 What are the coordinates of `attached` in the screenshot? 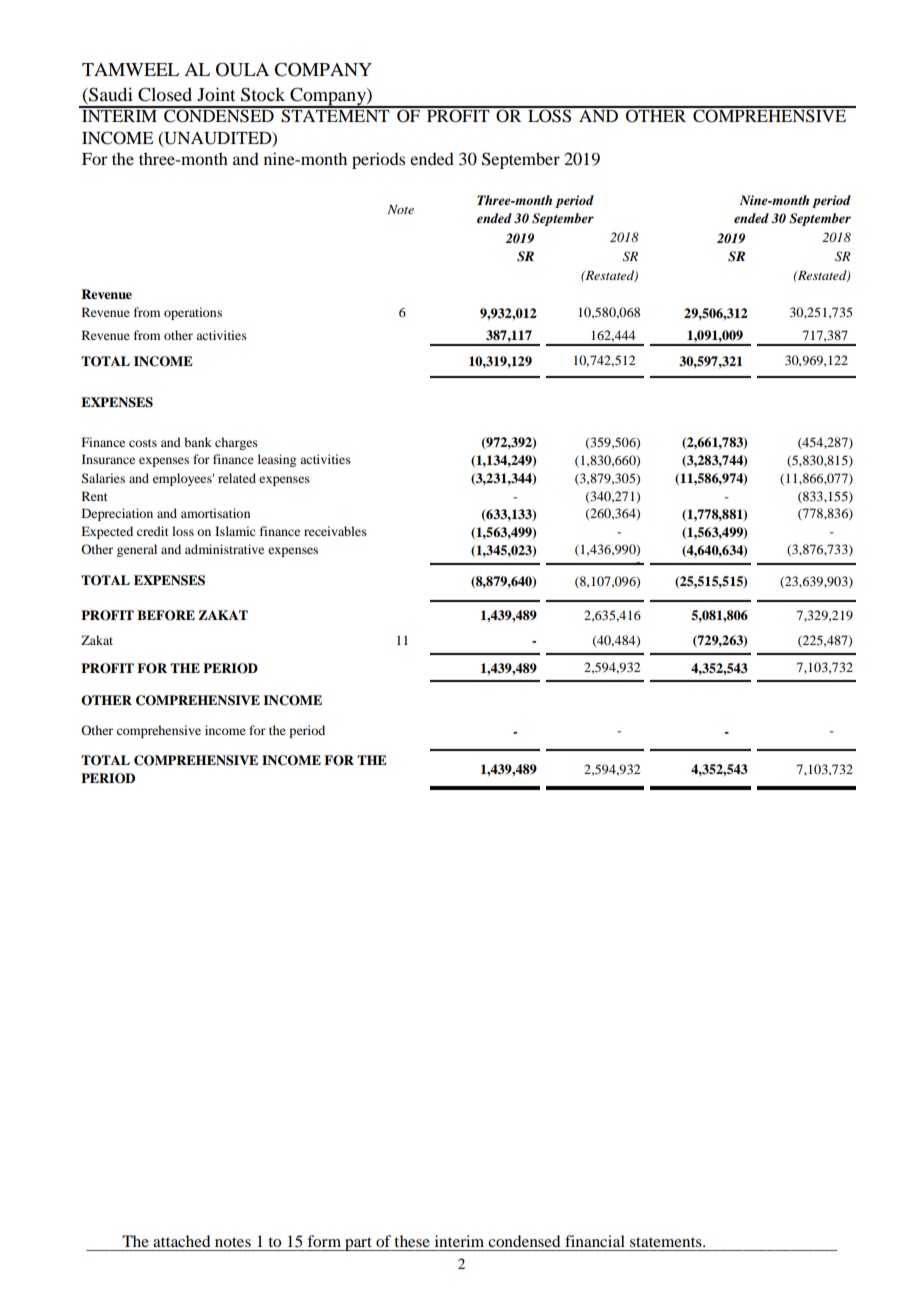 It's located at (181, 1241).
